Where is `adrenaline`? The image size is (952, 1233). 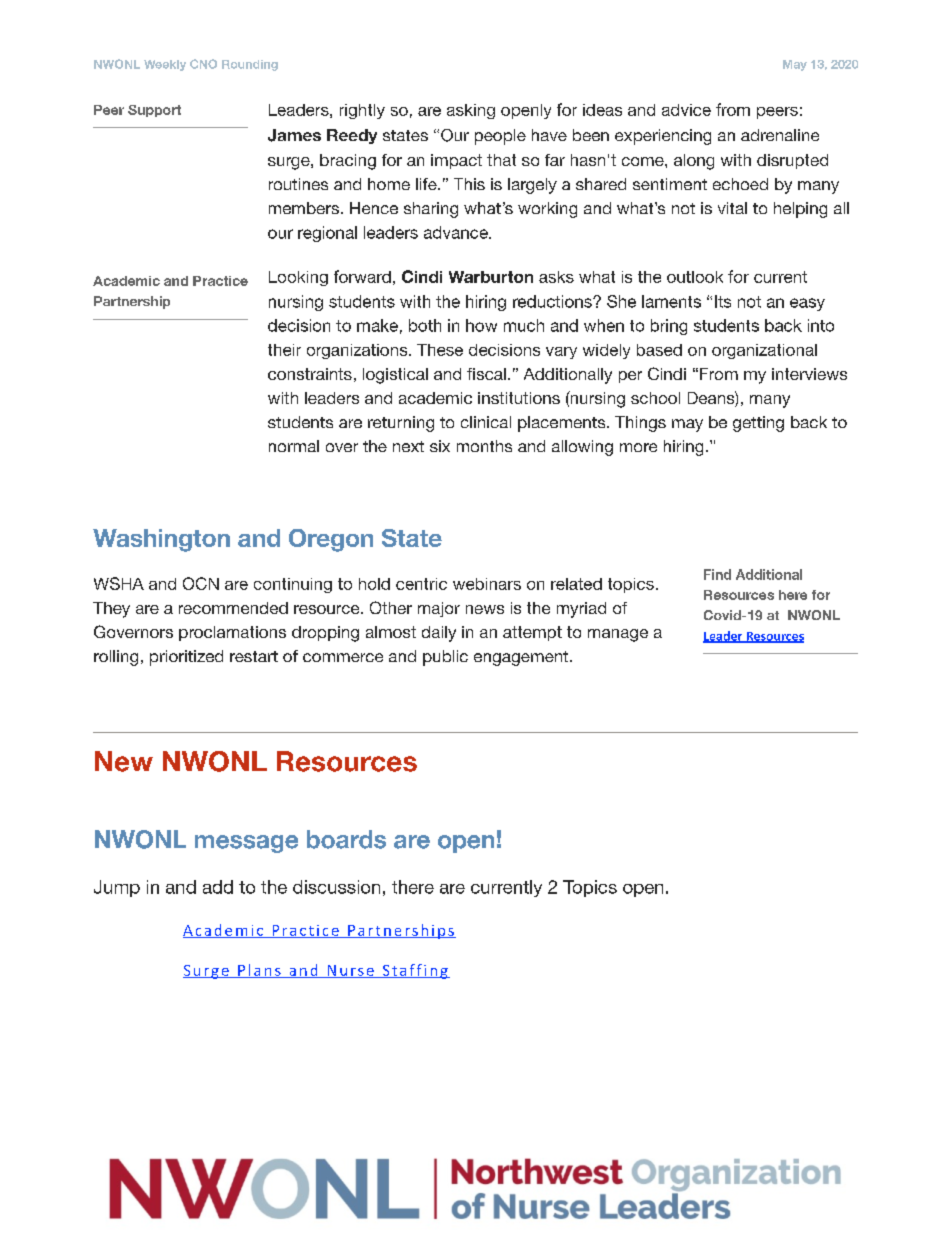
adrenaline is located at coordinates (780, 135).
